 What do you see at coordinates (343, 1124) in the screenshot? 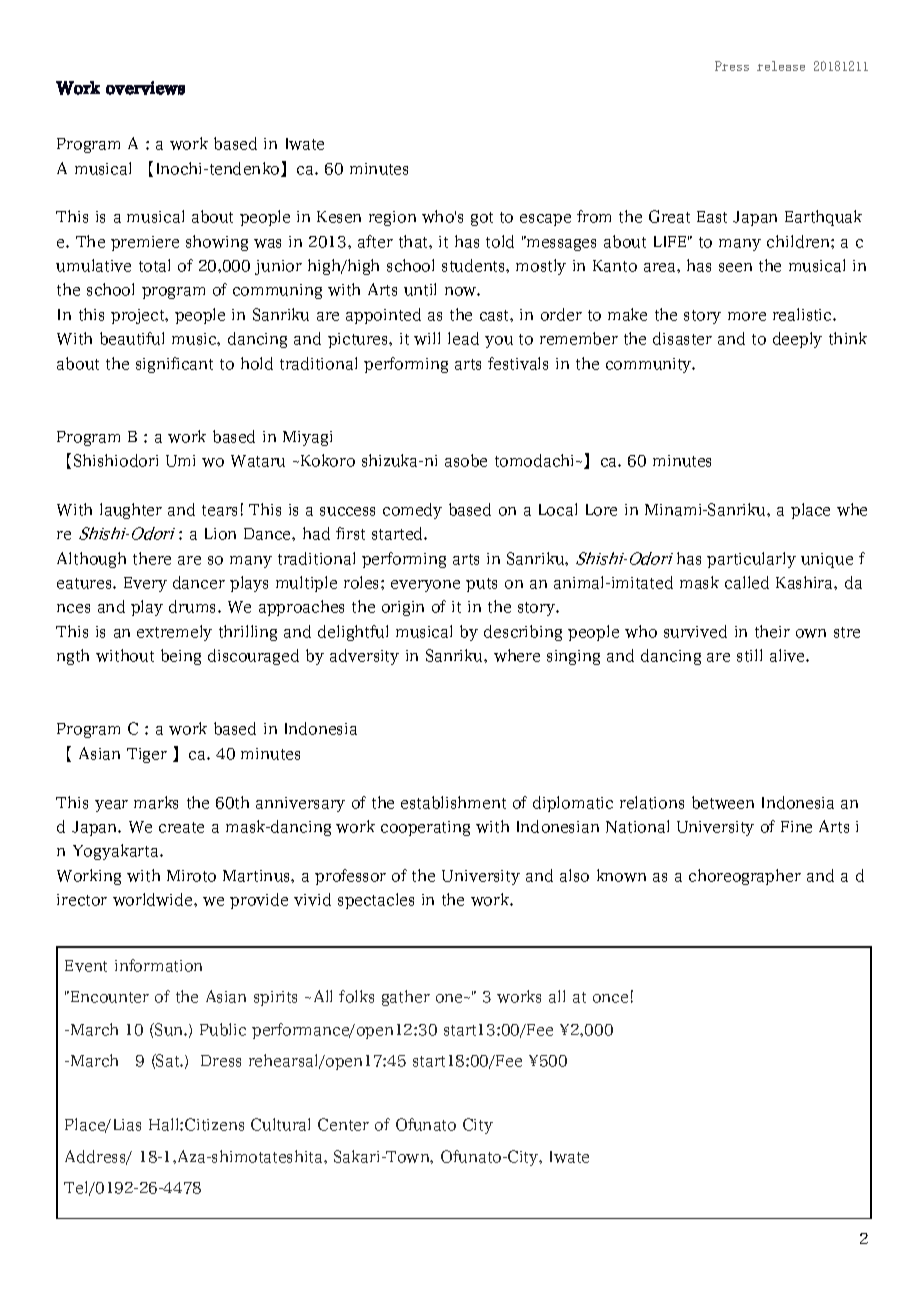
I see `Center` at bounding box center [343, 1124].
